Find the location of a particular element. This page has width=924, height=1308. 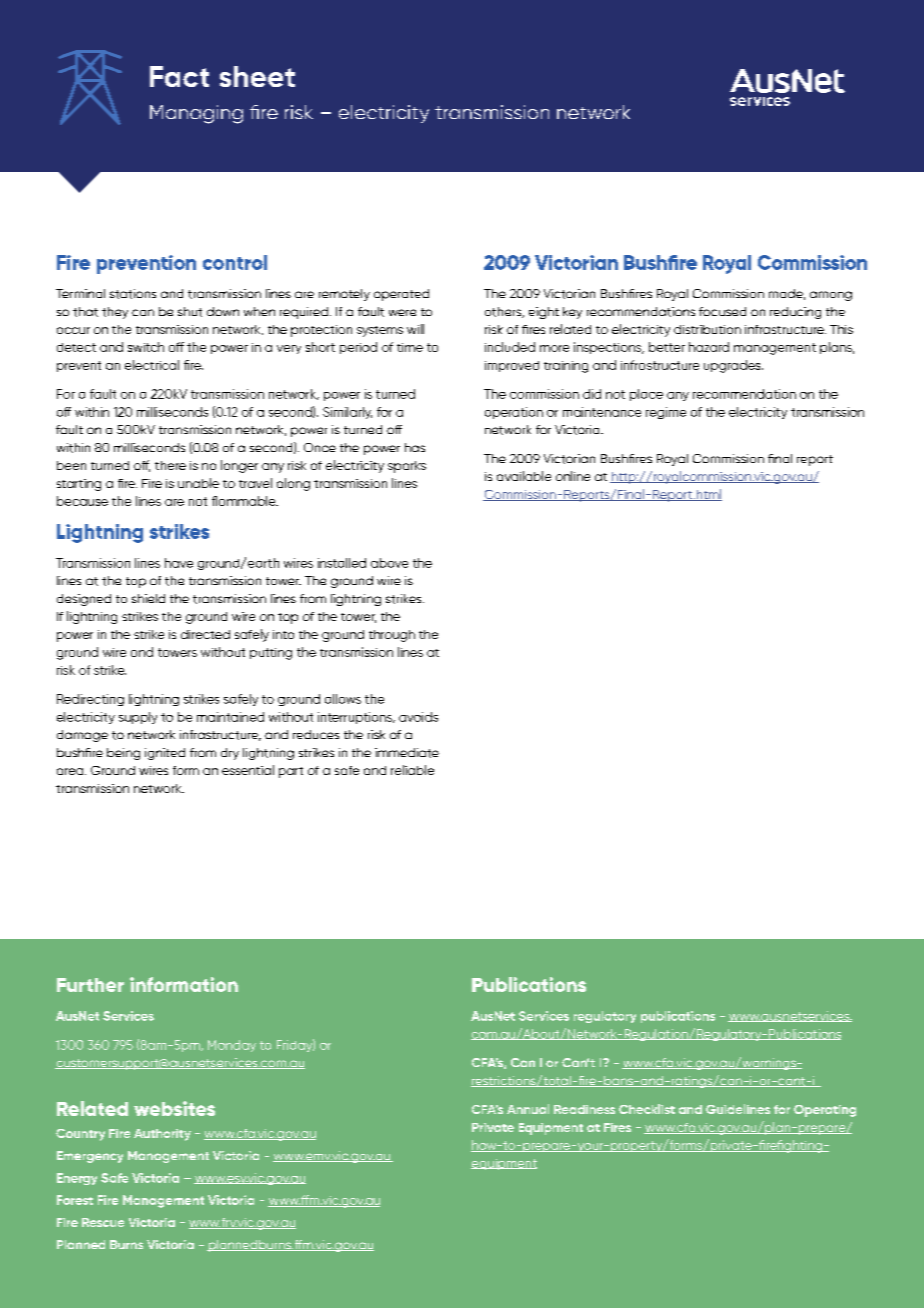

among is located at coordinates (831, 296).
